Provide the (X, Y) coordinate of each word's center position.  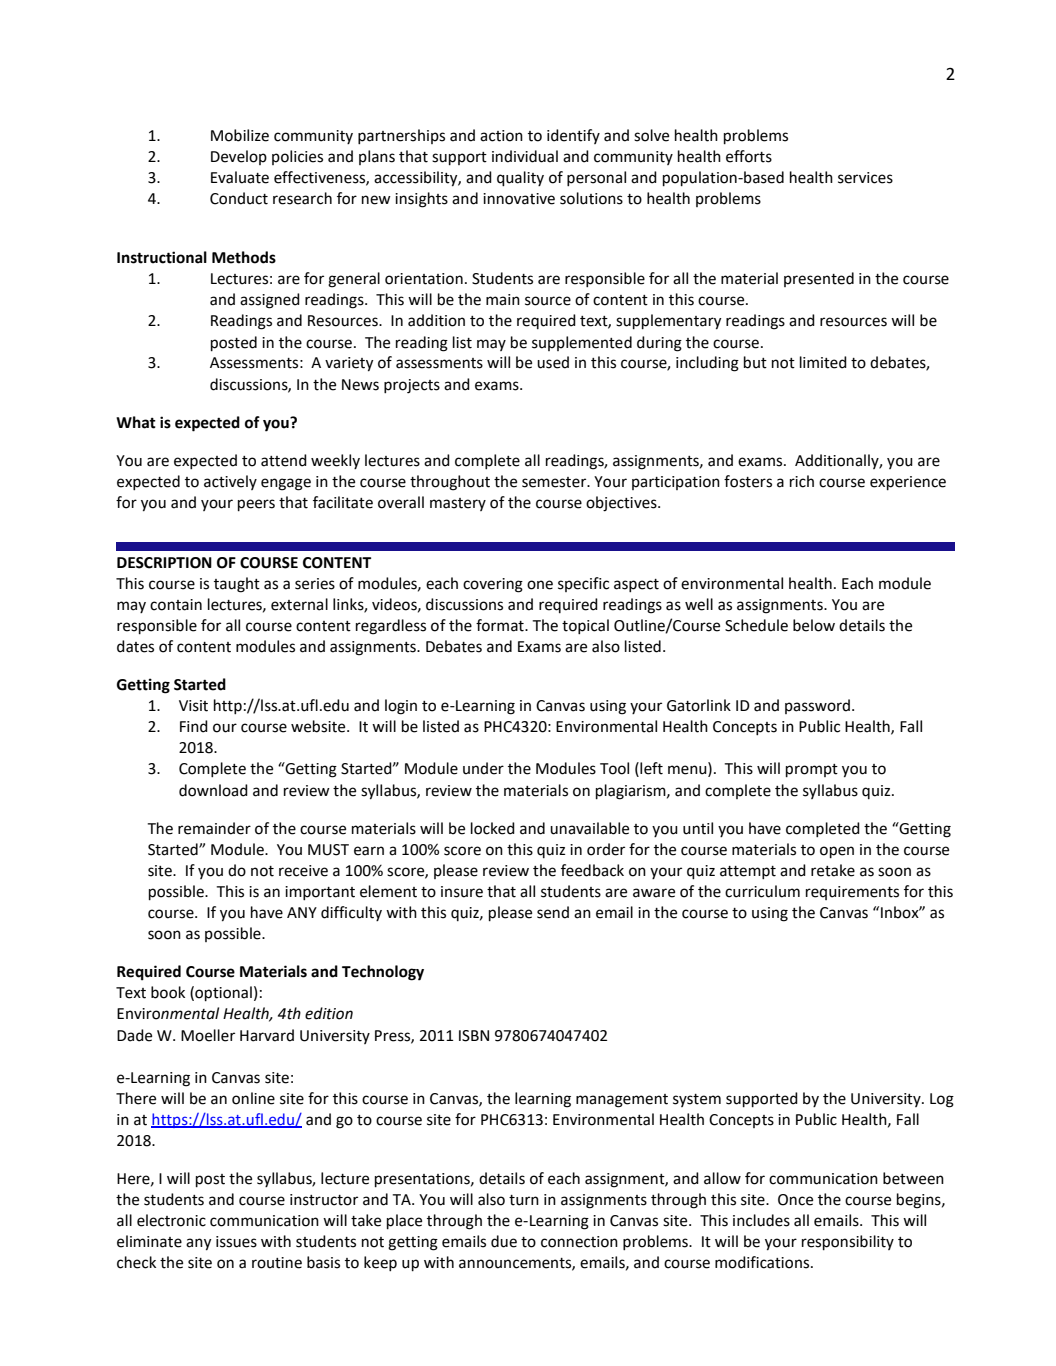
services (865, 178)
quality (520, 178)
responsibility (848, 1243)
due (504, 1241)
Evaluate (240, 177)
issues (236, 1242)
